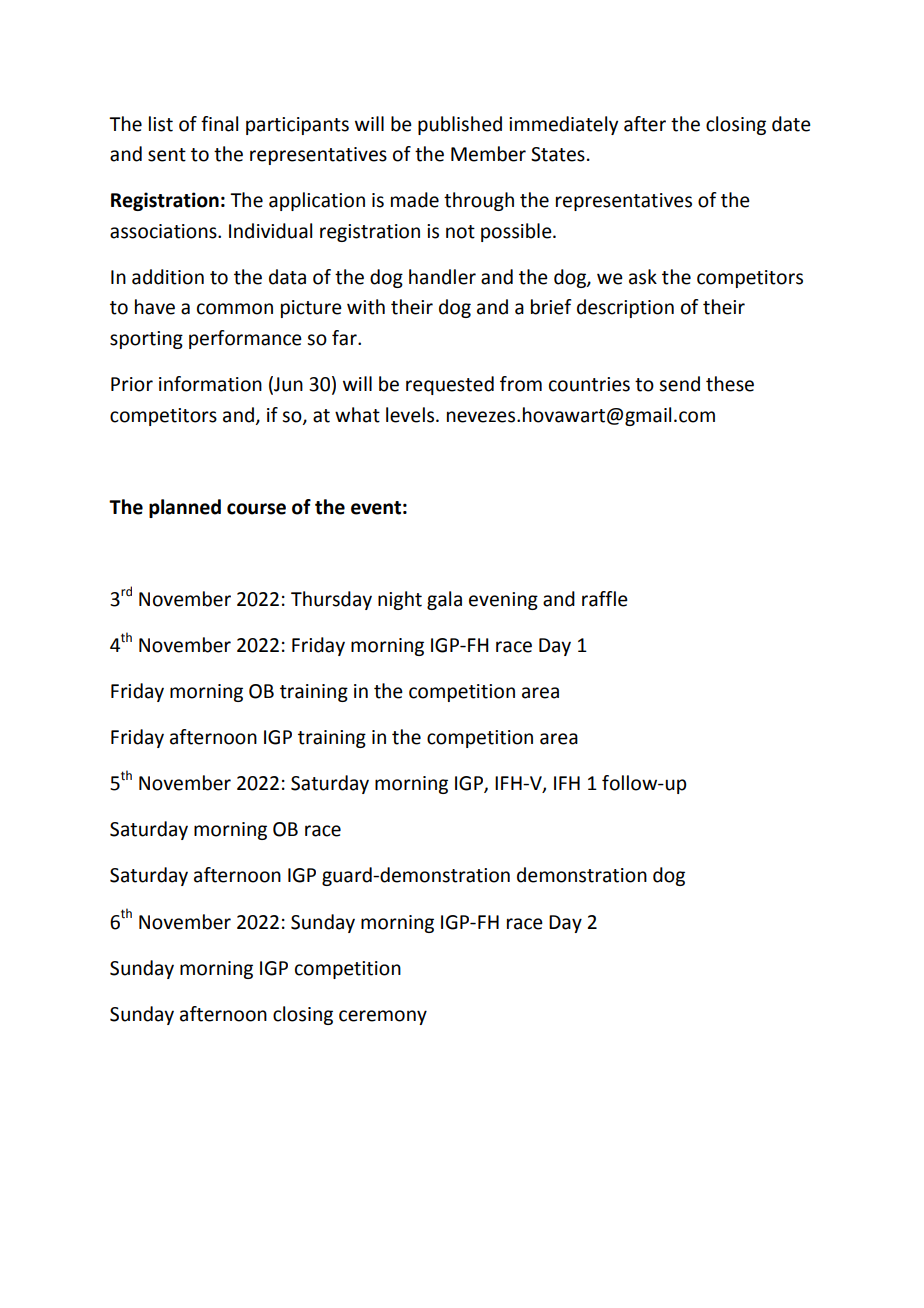 The width and height of the image is (924, 1308). I want to click on Member, so click(488, 154).
